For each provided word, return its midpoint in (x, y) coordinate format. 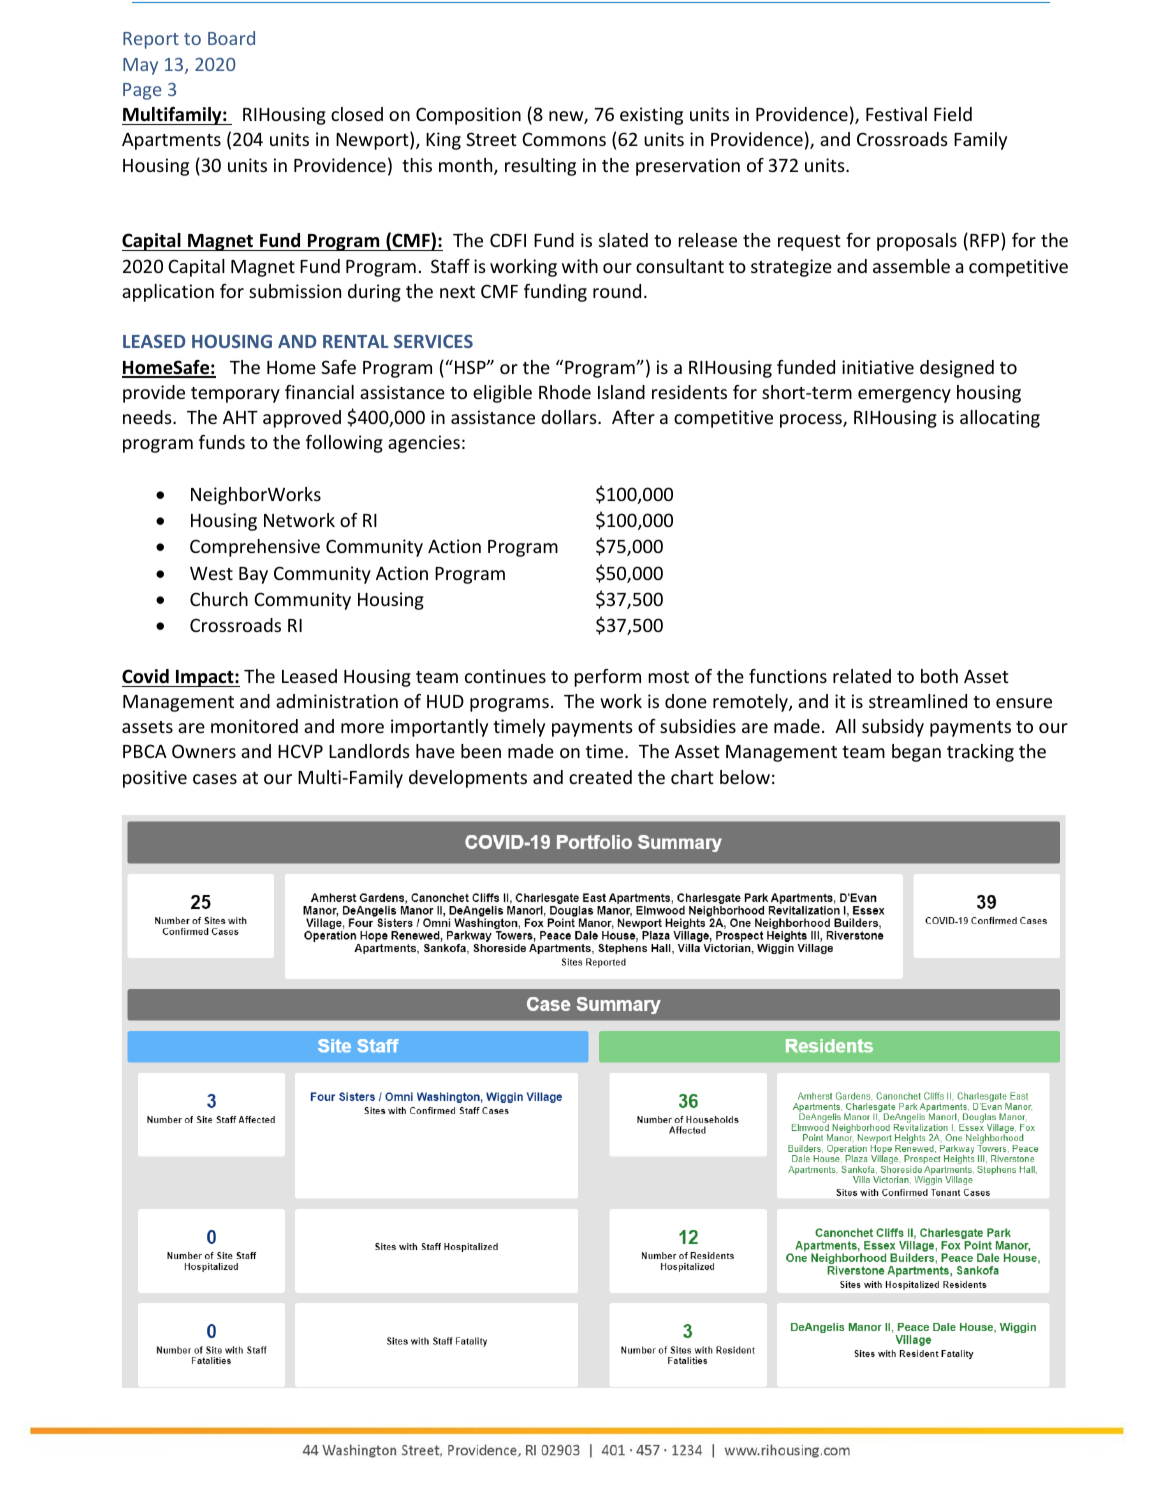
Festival (896, 114)
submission (295, 291)
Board (231, 38)
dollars (570, 417)
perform (607, 678)
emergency (904, 396)
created (600, 777)
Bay (253, 575)
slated (623, 240)
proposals (917, 242)
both (939, 676)
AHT (240, 417)
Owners (204, 751)
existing (651, 116)
